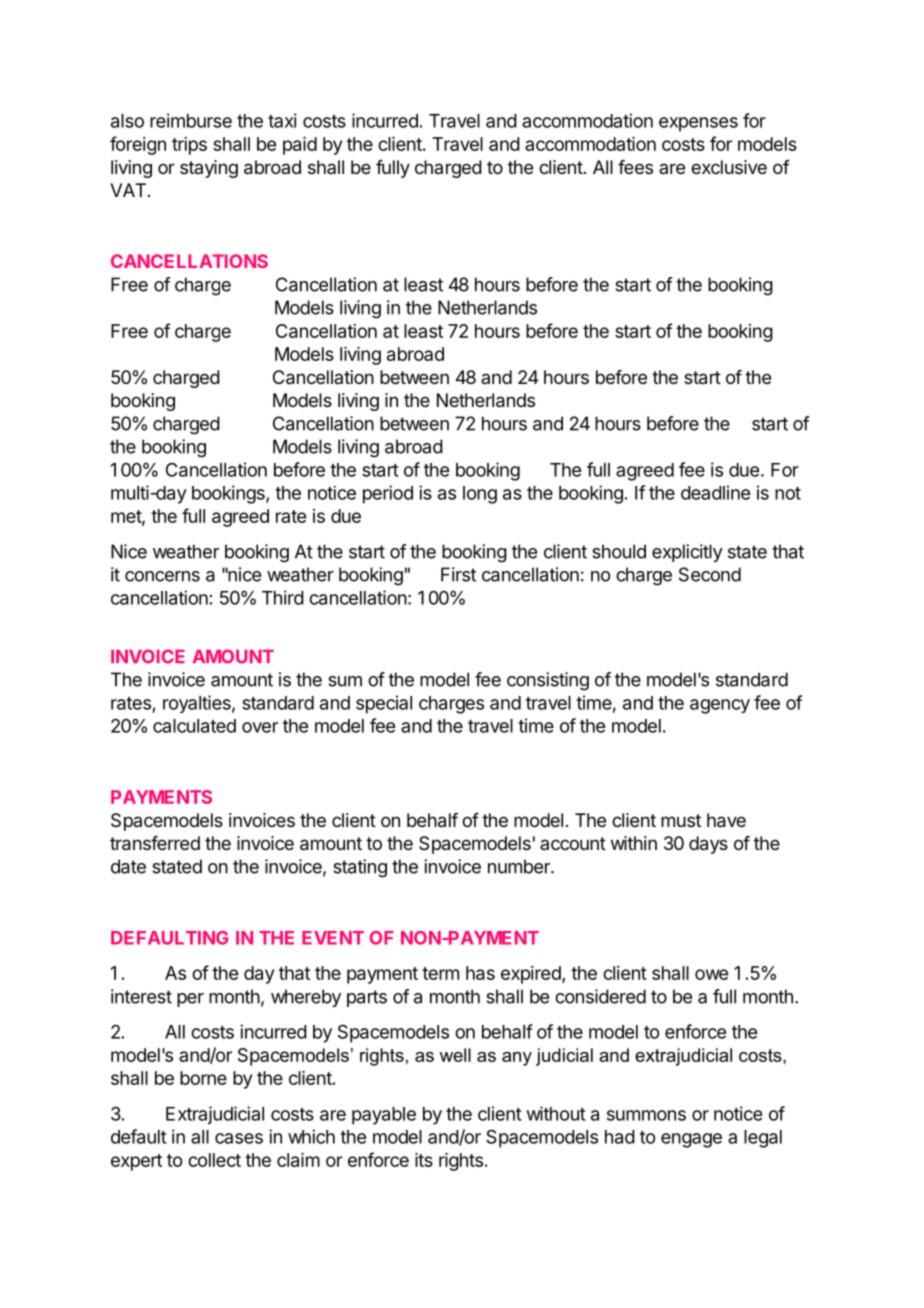 The height and width of the document is (1308, 924). What do you see at coordinates (687, 553) in the document?
I see `explicitly` at bounding box center [687, 553].
